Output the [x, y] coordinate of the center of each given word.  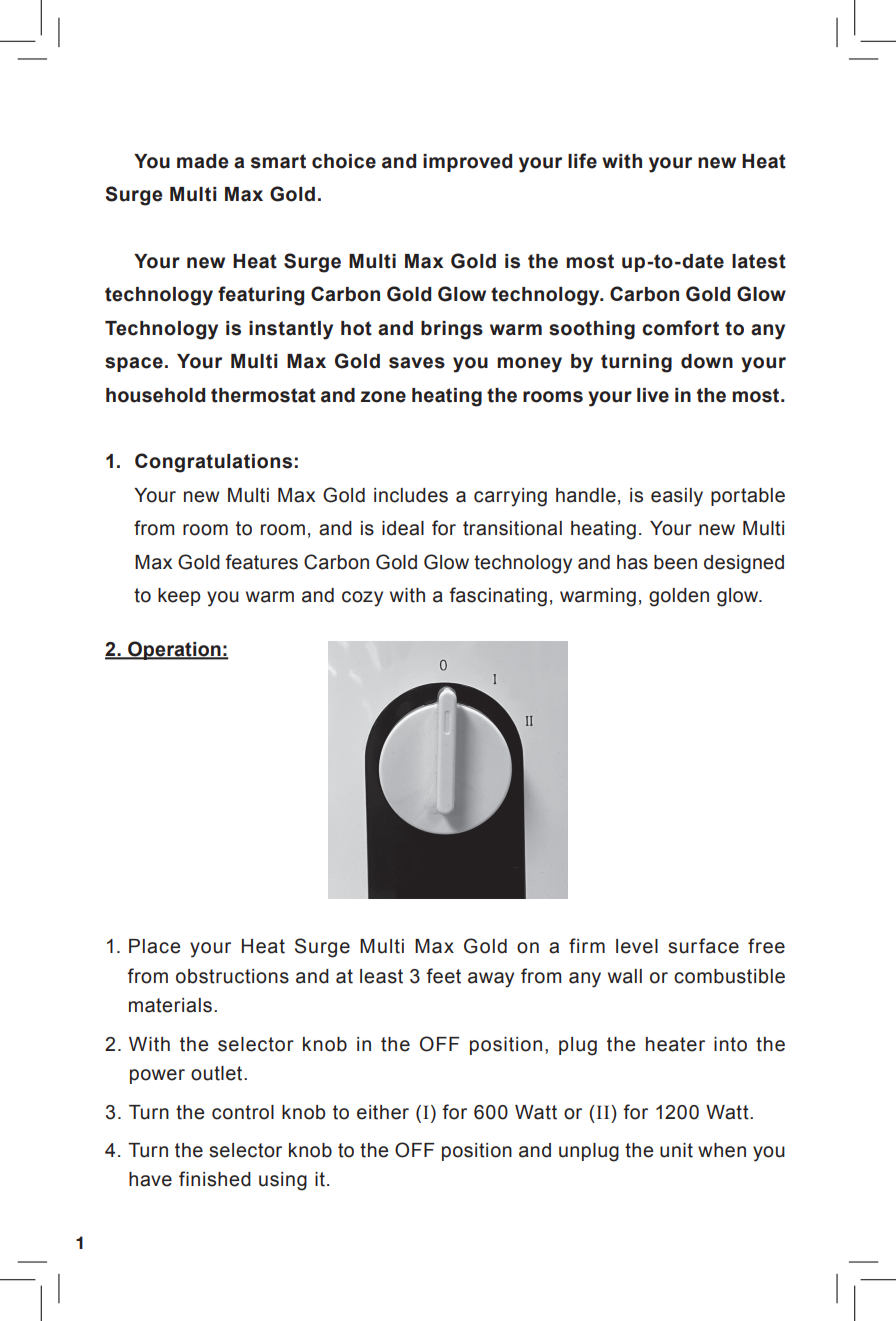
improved [467, 163]
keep [179, 597]
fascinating [498, 597]
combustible [729, 976]
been [675, 562]
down [707, 361]
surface [703, 946]
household [155, 395]
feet [443, 976]
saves [417, 363]
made [202, 161]
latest [759, 261]
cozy [362, 599]
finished [215, 1179]
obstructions [232, 976]
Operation [174, 650]
